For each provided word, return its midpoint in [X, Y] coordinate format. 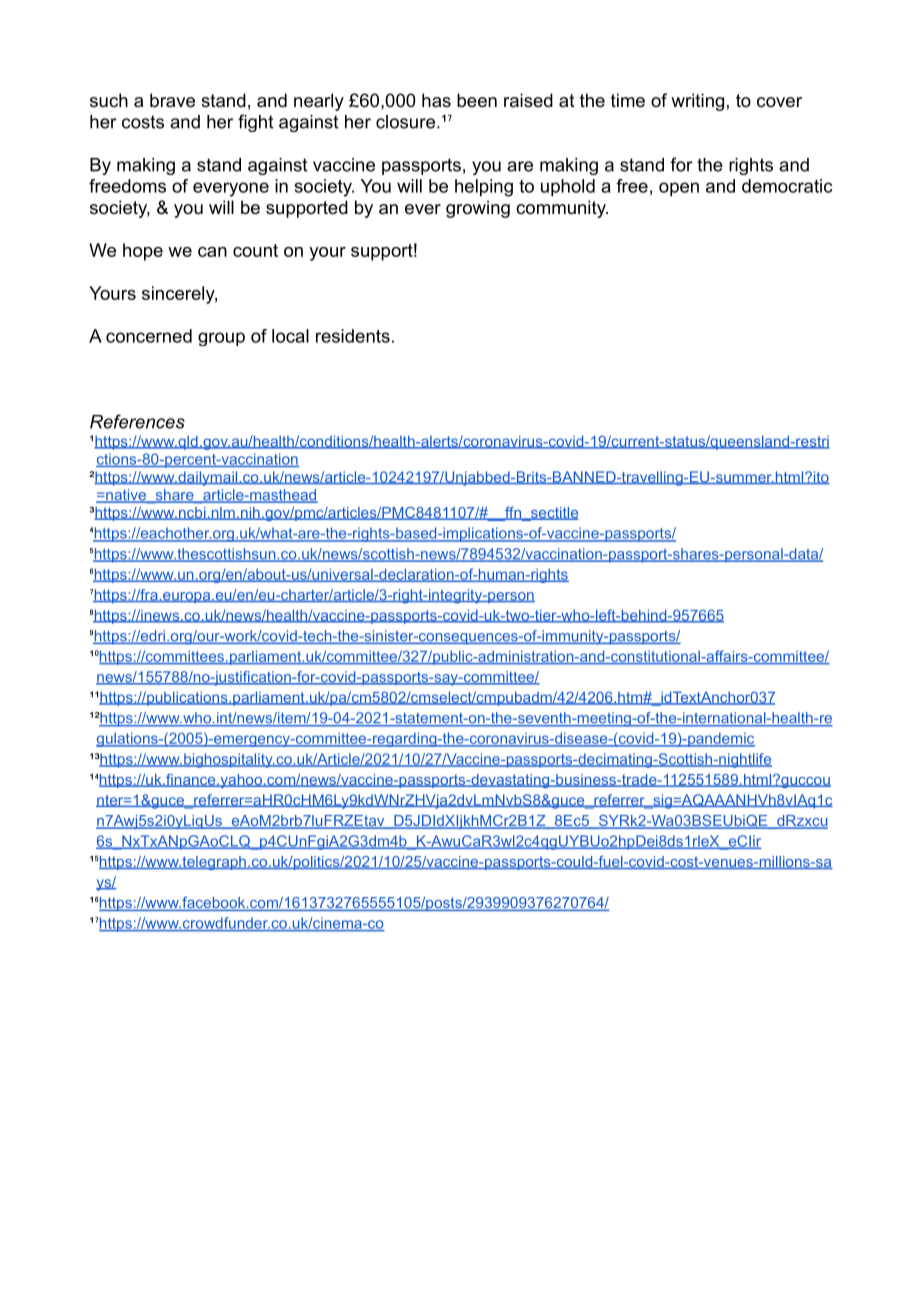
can [212, 252]
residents [353, 336]
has [436, 100]
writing [697, 102]
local [290, 336]
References [137, 421]
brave [172, 100]
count [255, 250]
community [562, 209]
